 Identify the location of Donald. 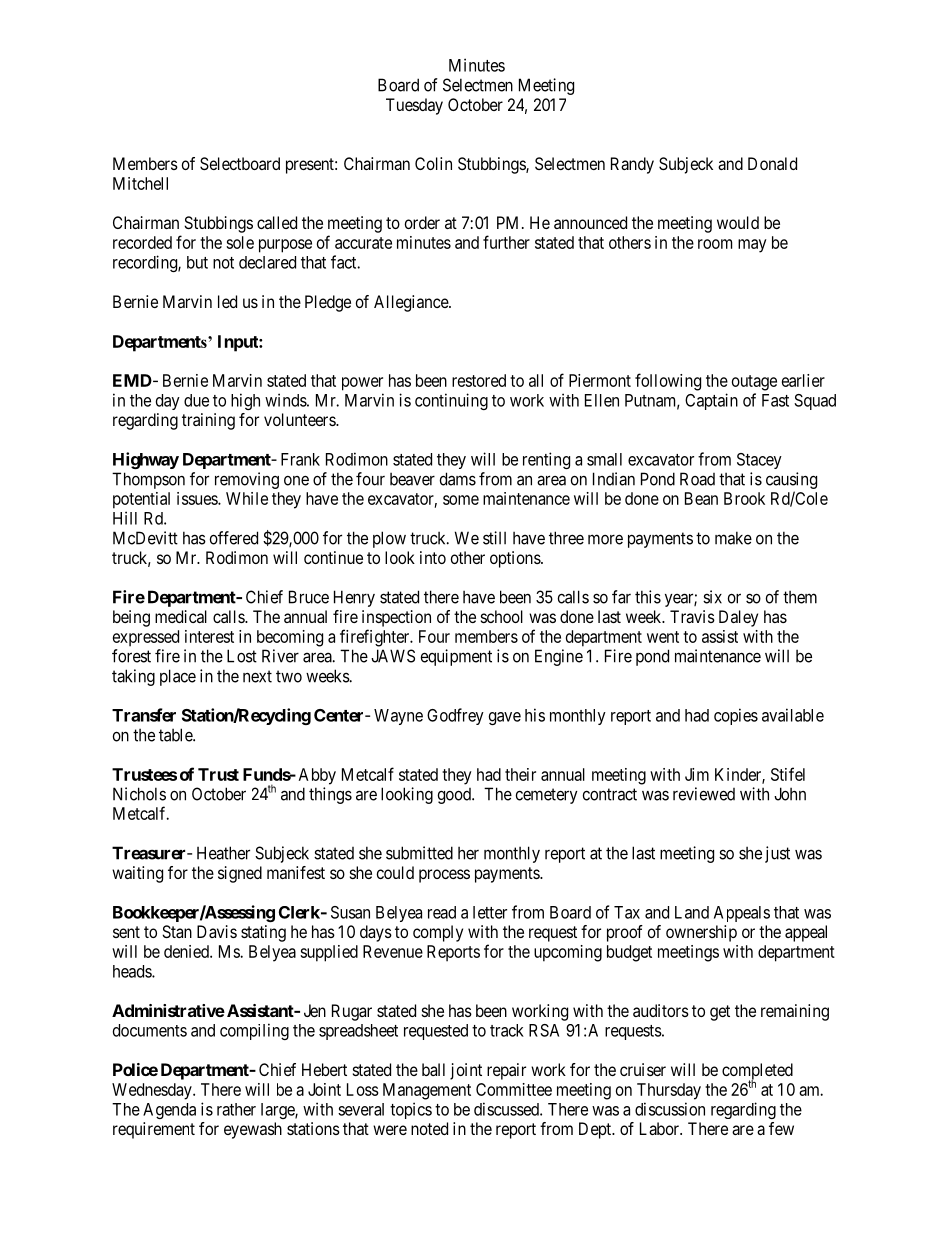
(772, 163).
